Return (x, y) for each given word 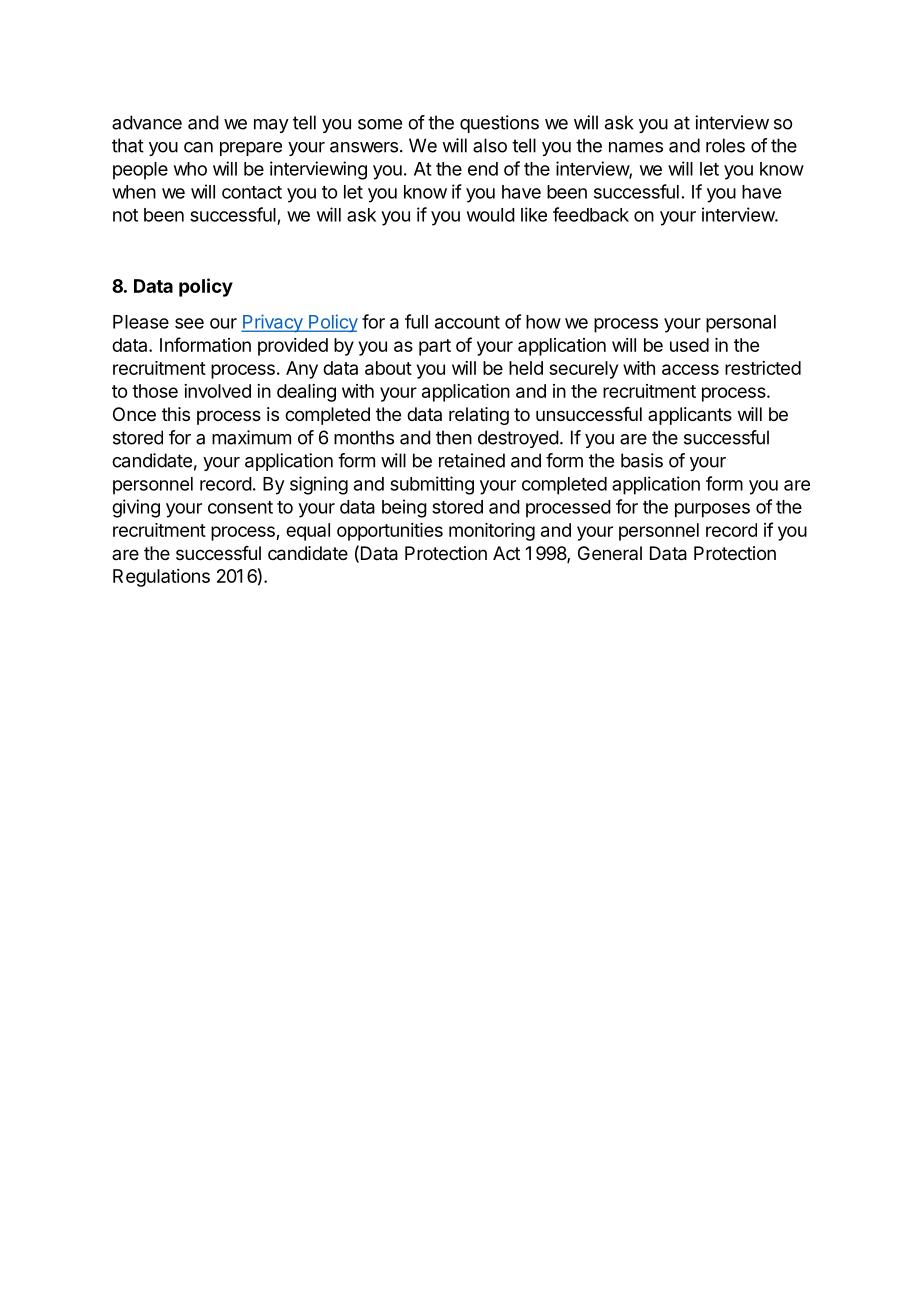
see (189, 323)
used (689, 345)
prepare (251, 149)
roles (725, 145)
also (490, 145)
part (435, 347)
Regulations (161, 578)
